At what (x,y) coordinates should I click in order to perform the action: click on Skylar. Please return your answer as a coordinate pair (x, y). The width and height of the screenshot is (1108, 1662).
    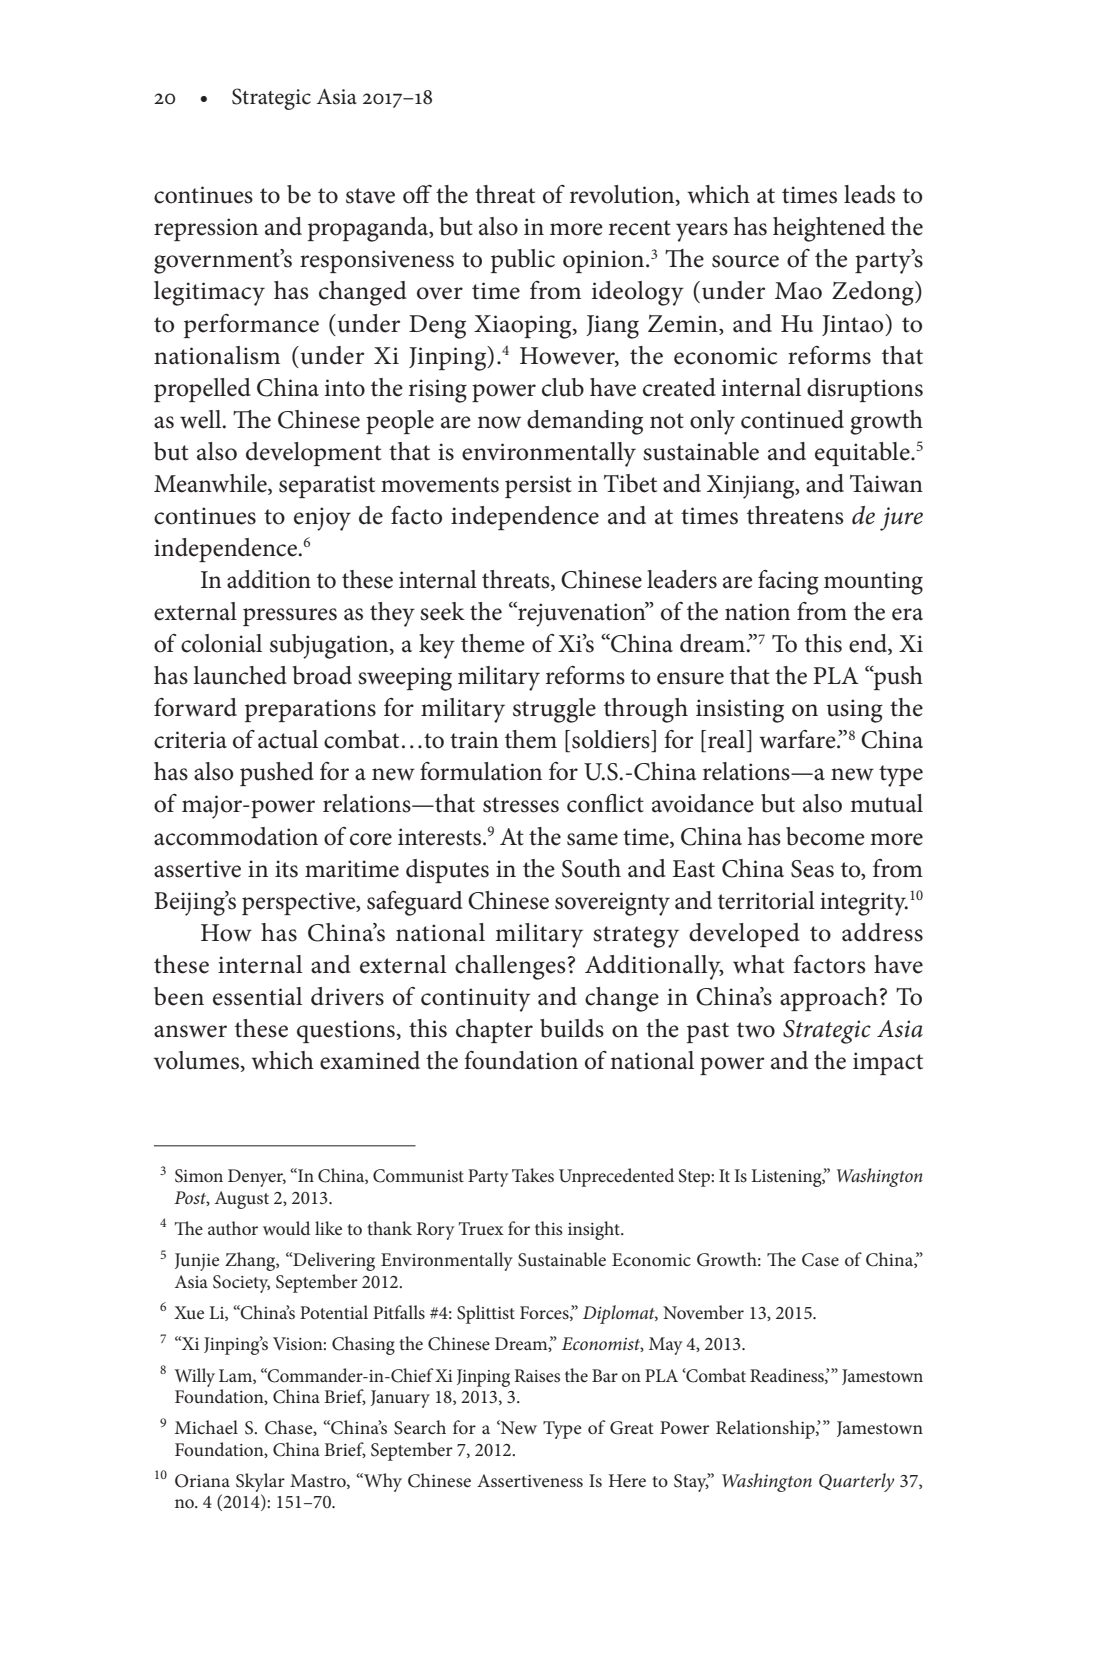
    Looking at the image, I should click on (260, 1482).
